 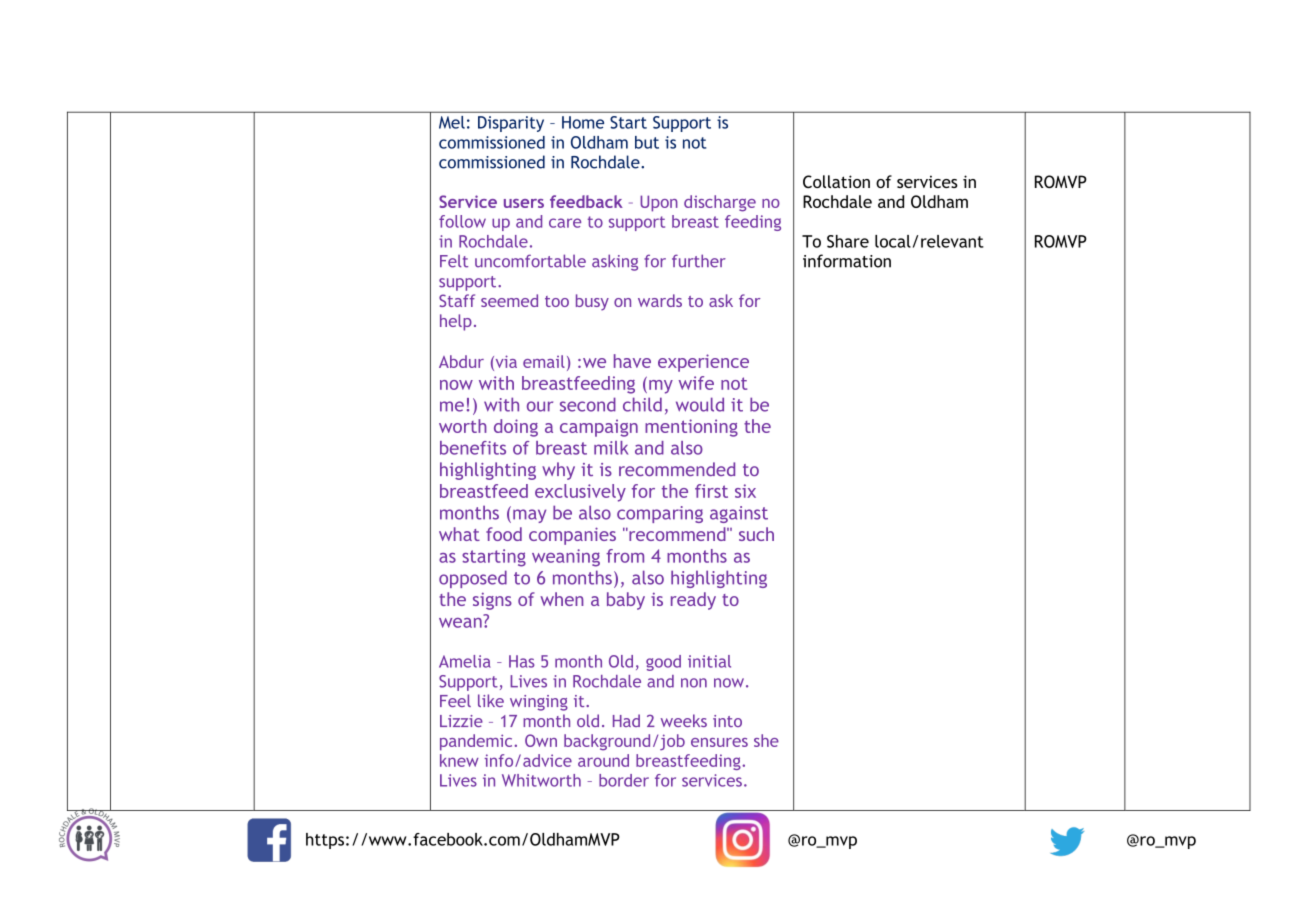 I want to click on benefits, so click(x=473, y=448).
